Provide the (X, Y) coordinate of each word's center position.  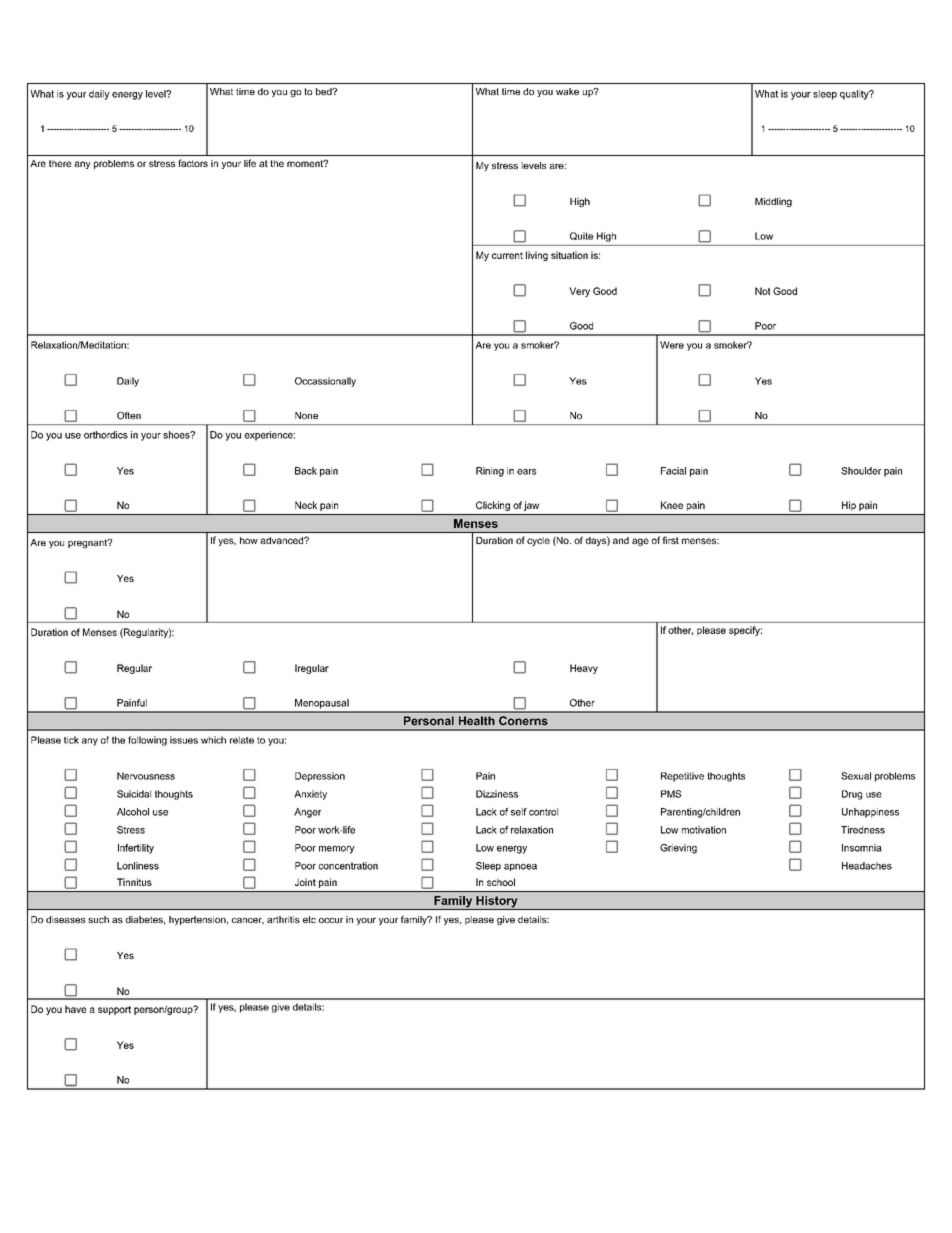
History (497, 903)
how (249, 540)
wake (567, 91)
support (114, 1010)
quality (855, 95)
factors (193, 163)
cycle (538, 541)
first (671, 540)
